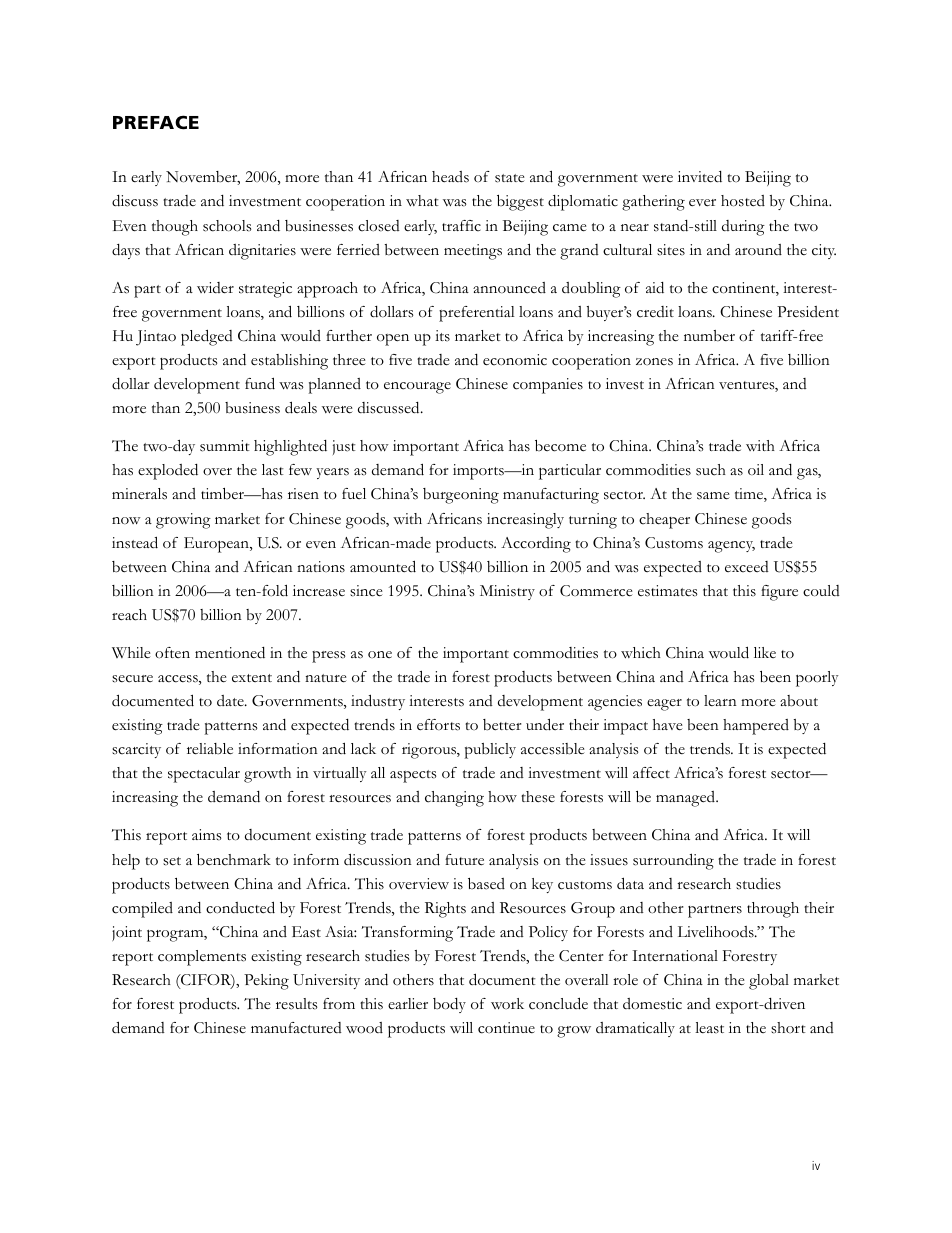 This page has height=1233, width=952. I want to click on Peking, so click(266, 982).
